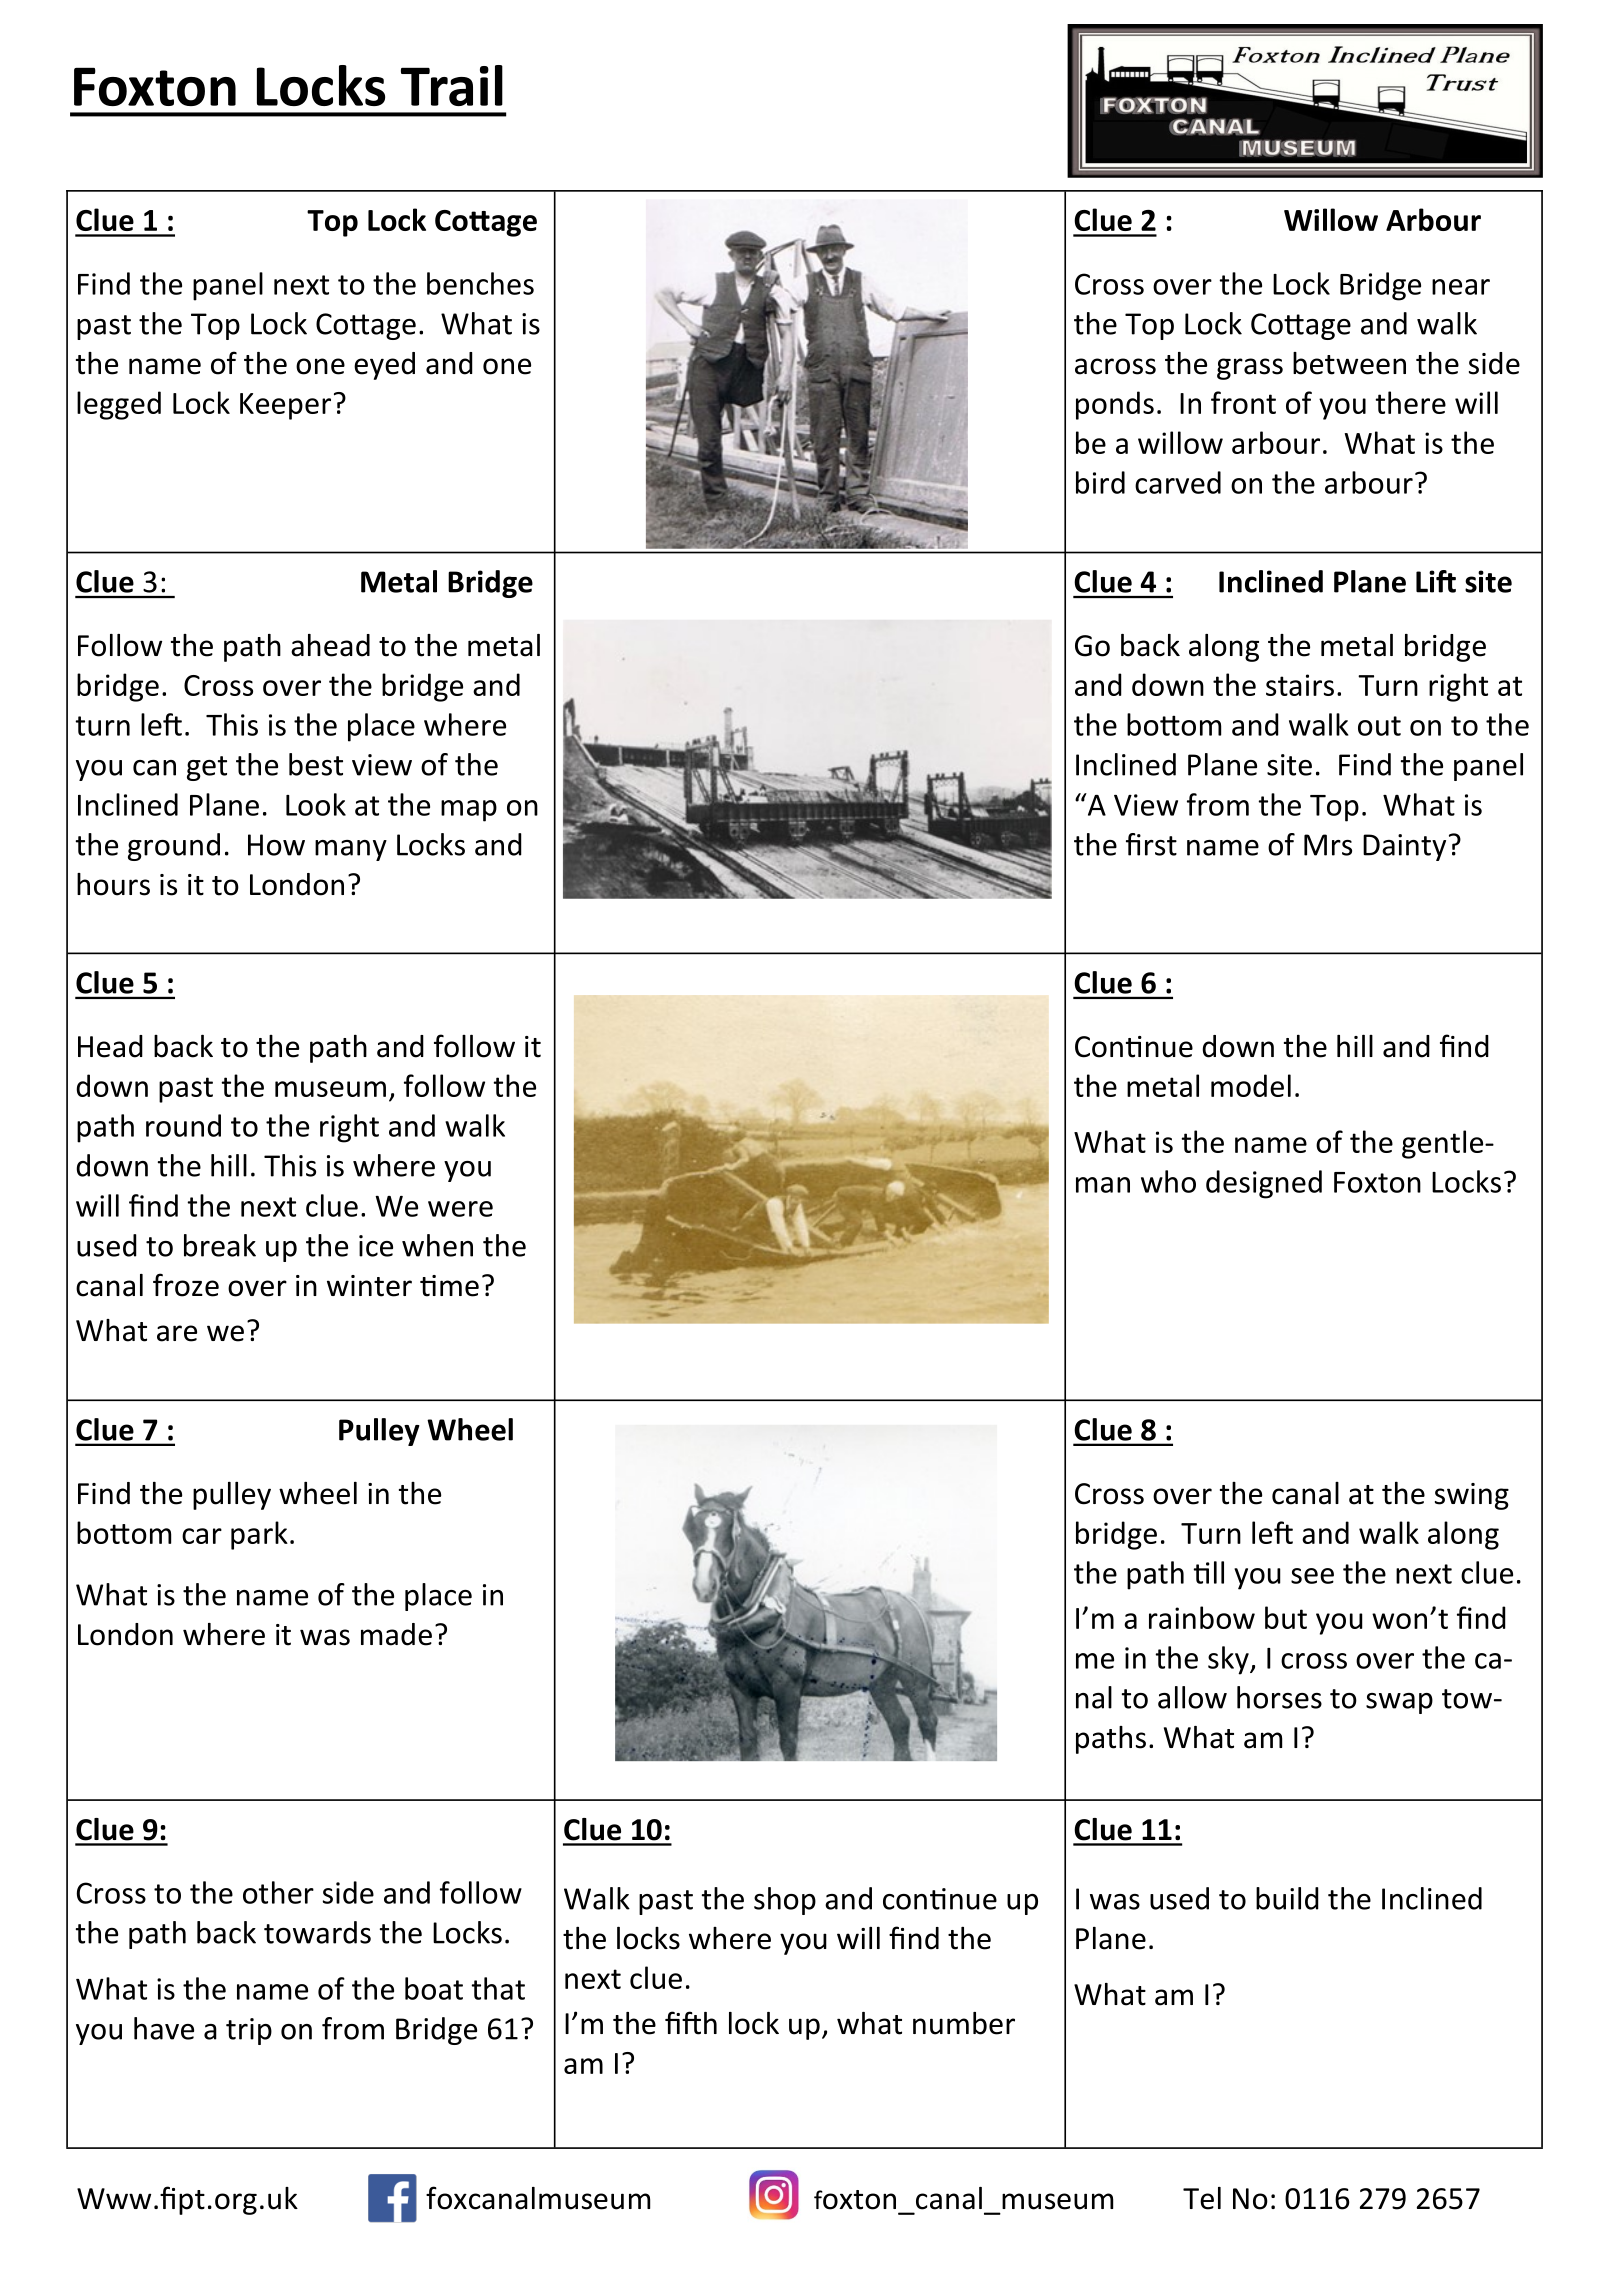 This document has height=2287, width=1617. Describe the element at coordinates (480, 283) in the document. I see `benches` at that location.
